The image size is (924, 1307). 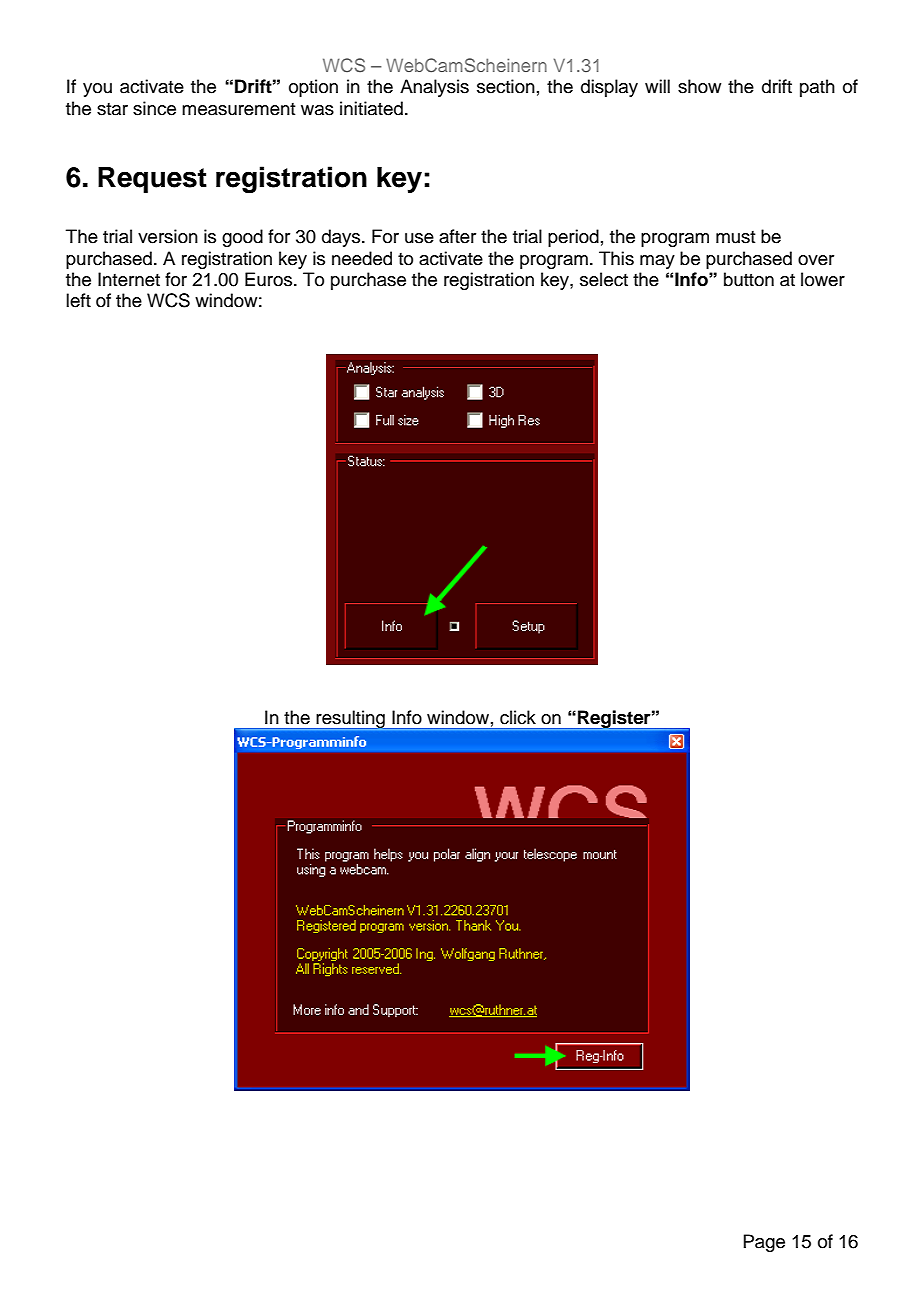 I want to click on since, so click(x=154, y=108).
